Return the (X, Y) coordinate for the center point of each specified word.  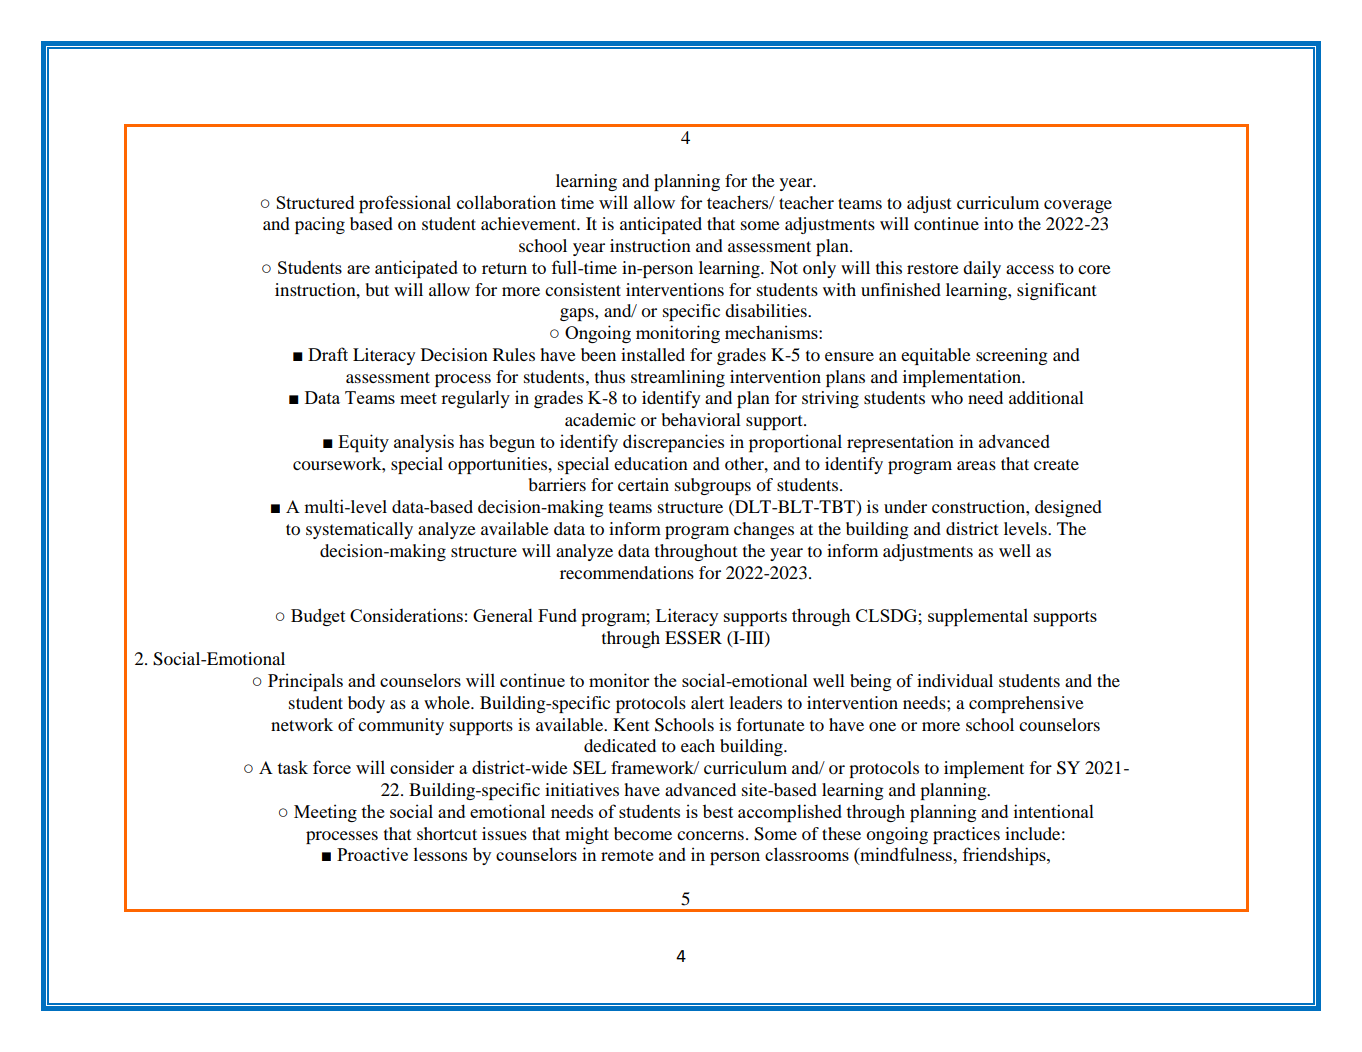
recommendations (627, 572)
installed (653, 354)
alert (707, 702)
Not (784, 267)
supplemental (978, 617)
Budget (318, 617)
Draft (328, 354)
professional (405, 204)
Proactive (372, 854)
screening (1012, 356)
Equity (363, 443)
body (366, 704)
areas (976, 465)
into (998, 223)
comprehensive (1026, 704)
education (651, 463)
